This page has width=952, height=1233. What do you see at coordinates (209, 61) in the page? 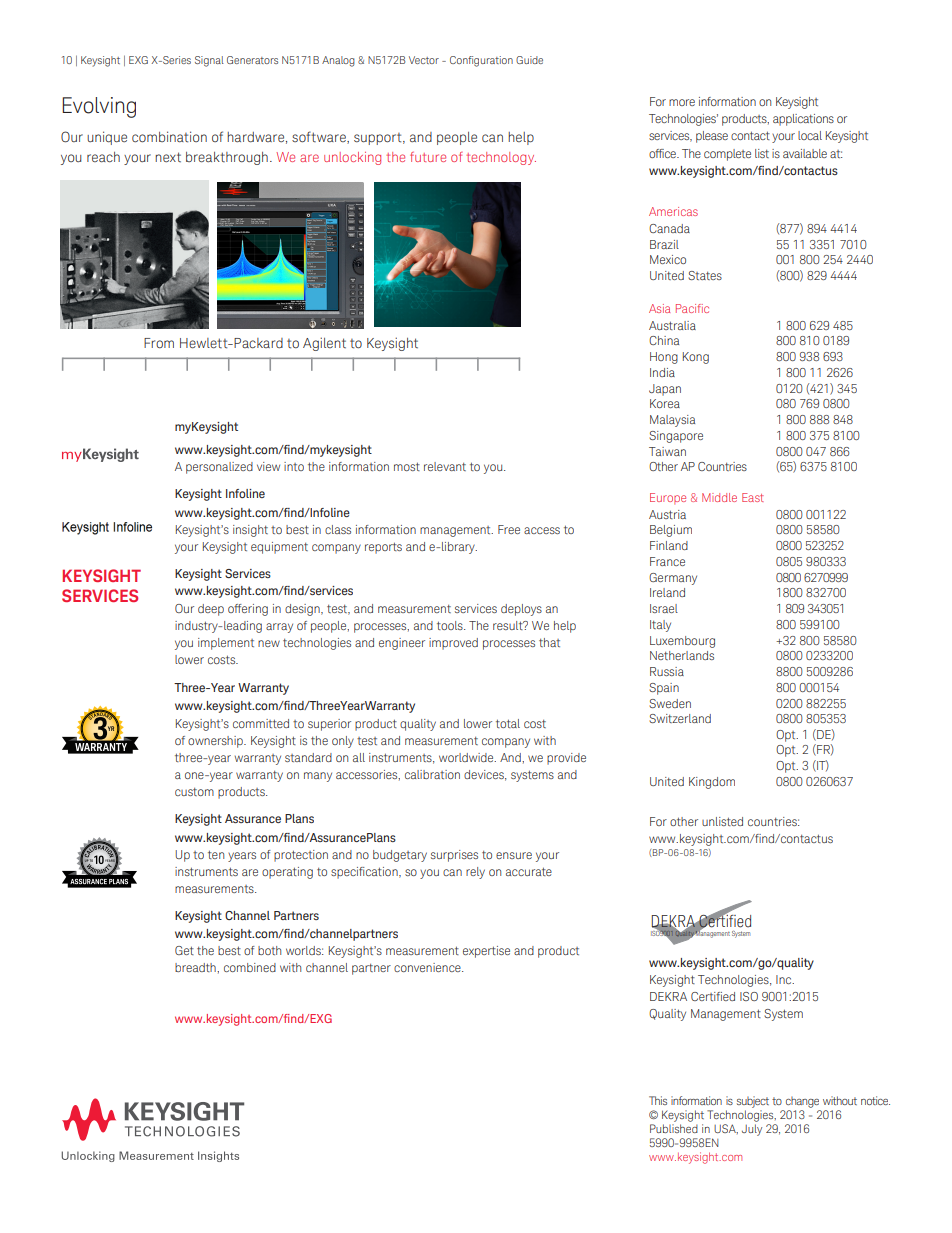
I see `Signal` at bounding box center [209, 61].
